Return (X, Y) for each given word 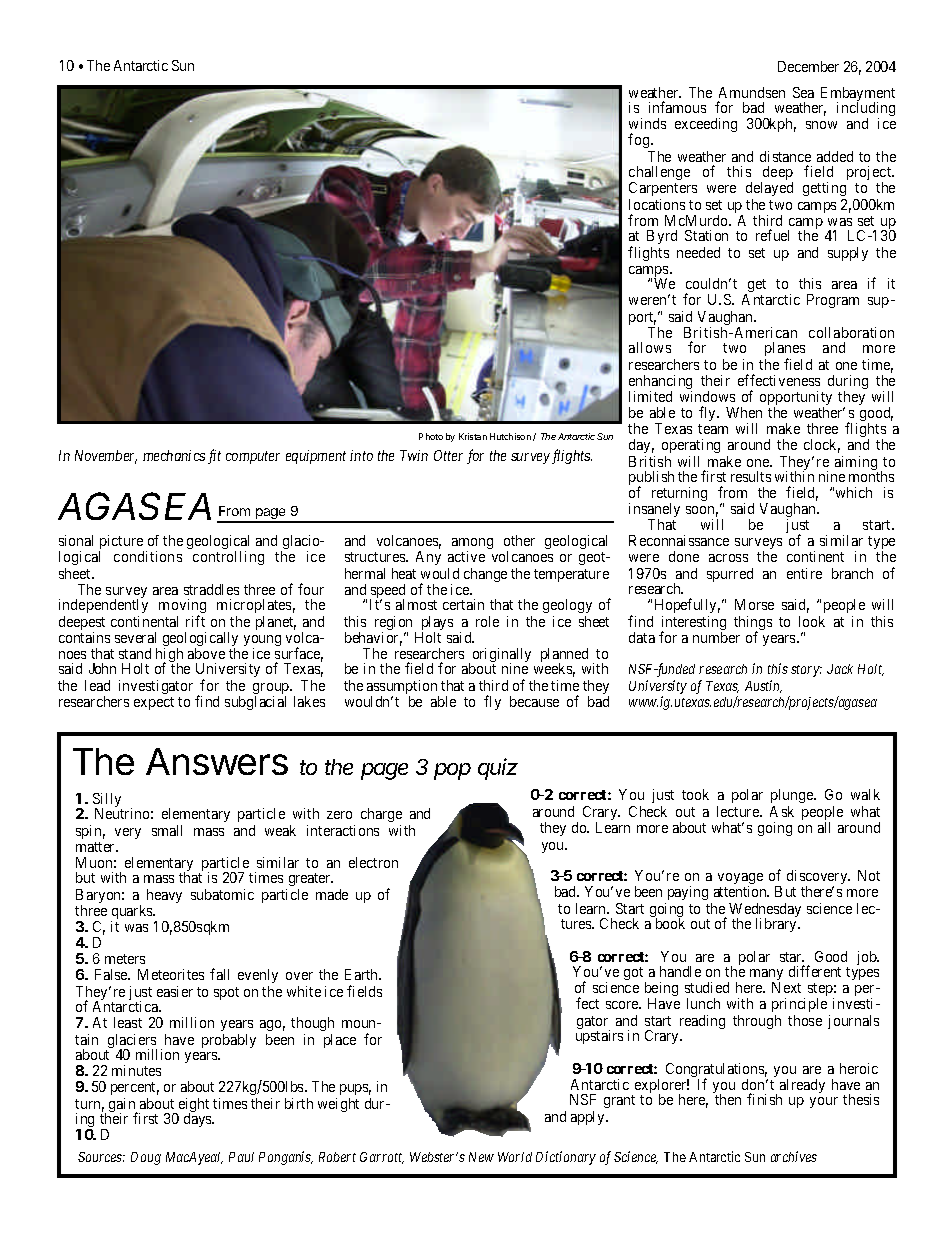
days (199, 1120)
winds (647, 123)
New (481, 1157)
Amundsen (752, 92)
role (487, 621)
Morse (754, 604)
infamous (677, 107)
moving (182, 607)
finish (764, 1099)
